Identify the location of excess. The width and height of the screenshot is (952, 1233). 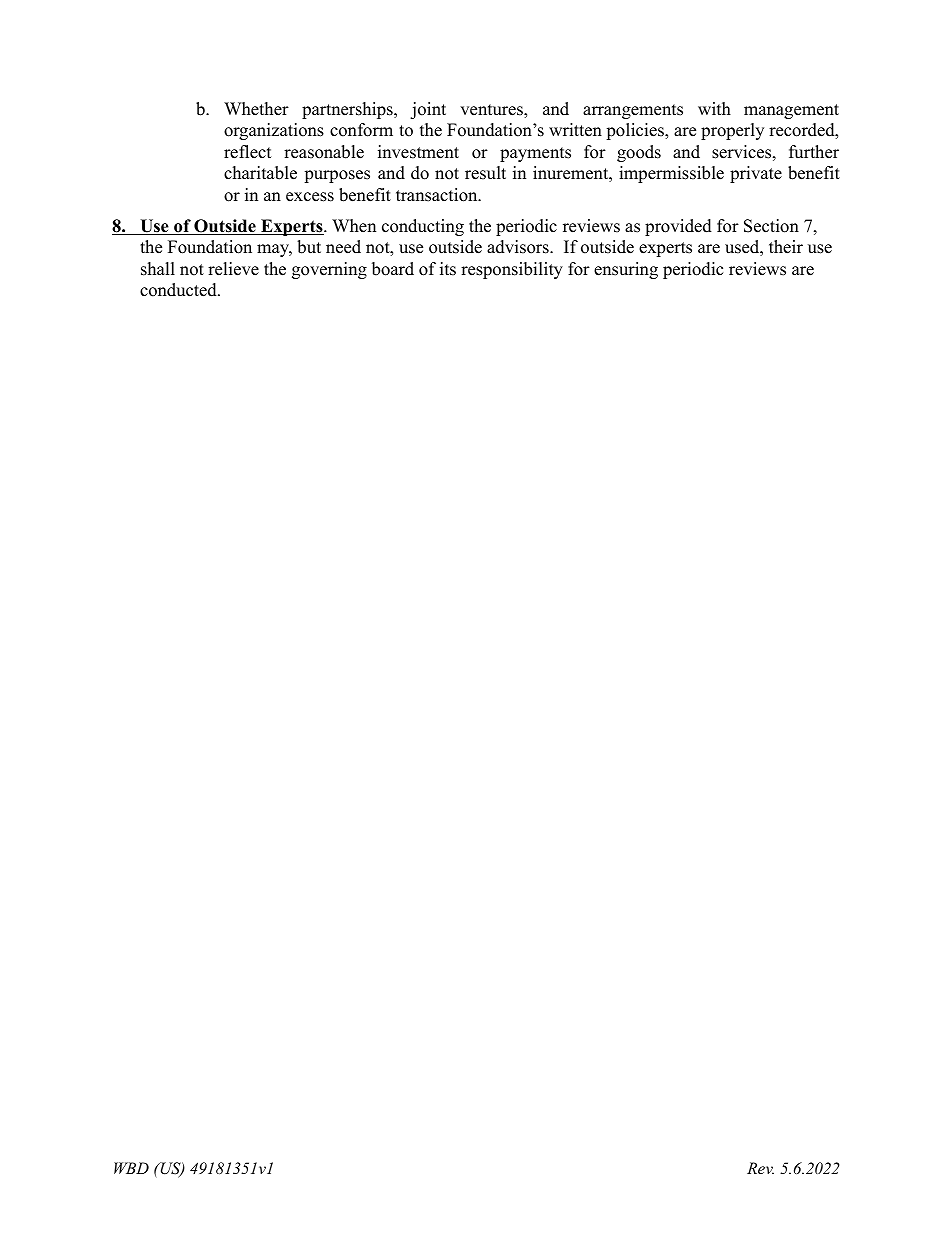
(310, 197).
